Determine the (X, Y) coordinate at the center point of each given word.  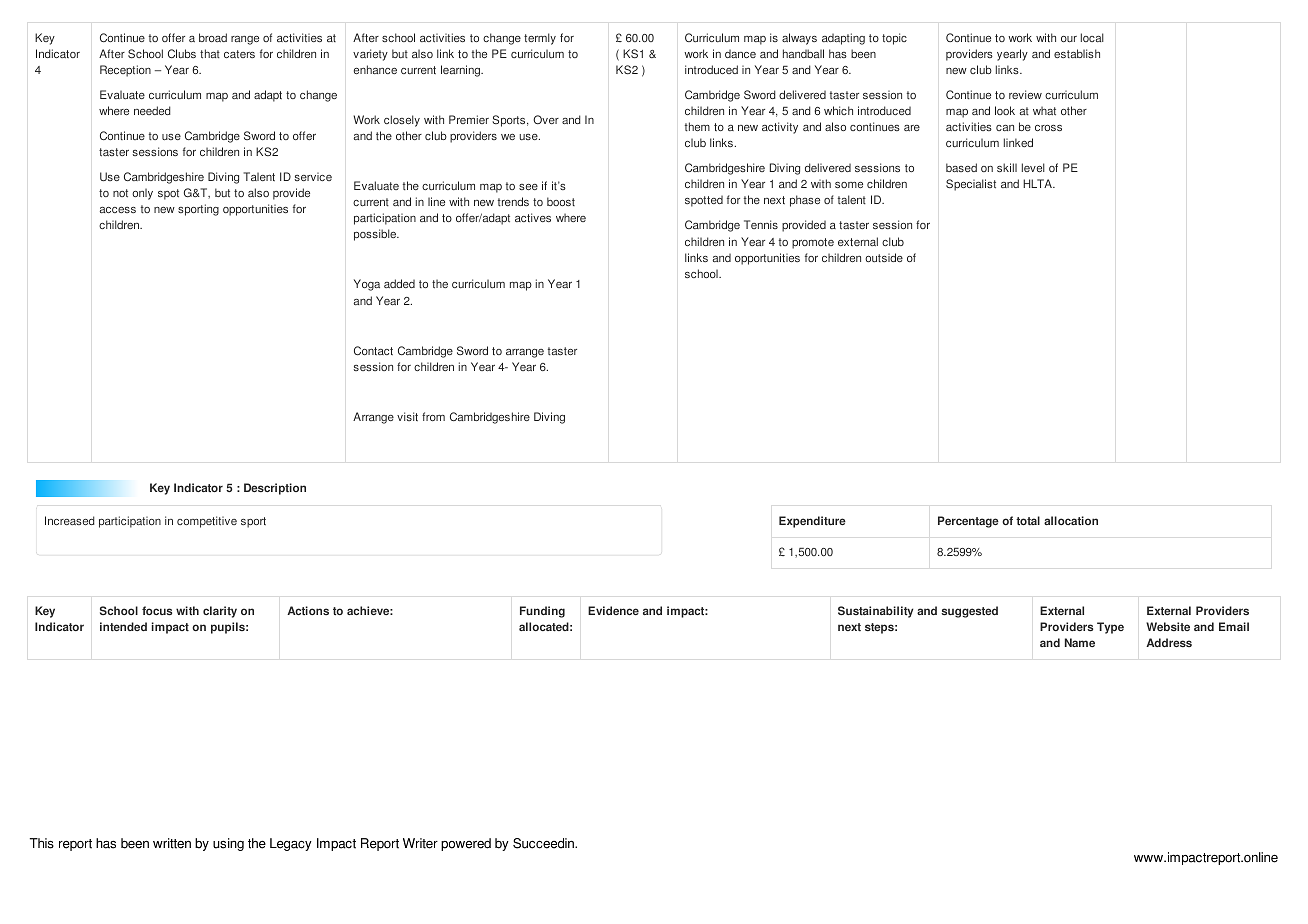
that (210, 54)
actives (533, 217)
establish (1077, 53)
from (433, 416)
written (172, 843)
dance (740, 53)
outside (884, 257)
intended (123, 627)
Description (275, 489)
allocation (1071, 520)
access (118, 210)
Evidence (613, 610)
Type (1110, 628)
